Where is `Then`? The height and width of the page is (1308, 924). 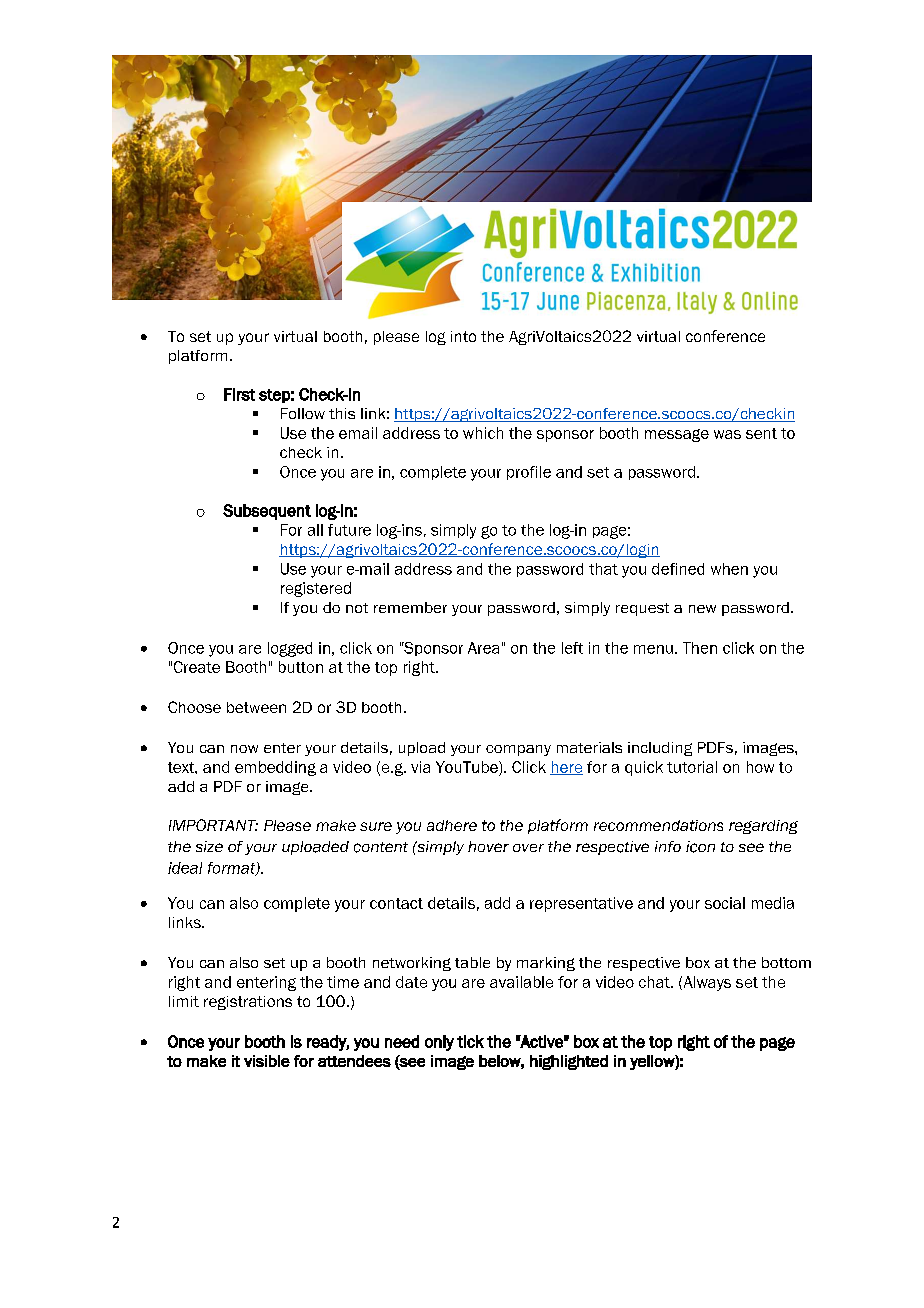
Then is located at coordinates (700, 648).
